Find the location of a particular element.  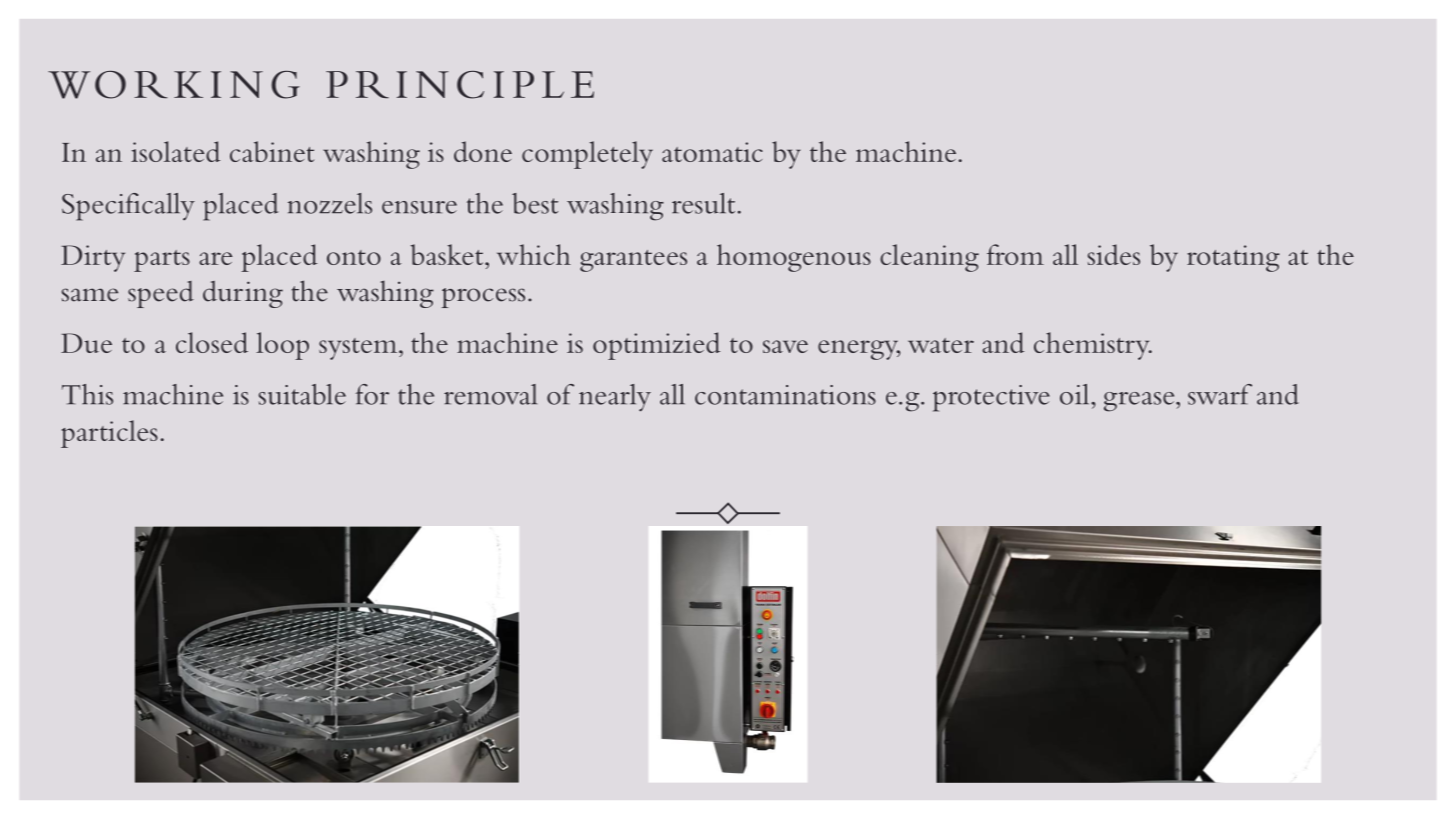

isolated is located at coordinates (175, 151).
